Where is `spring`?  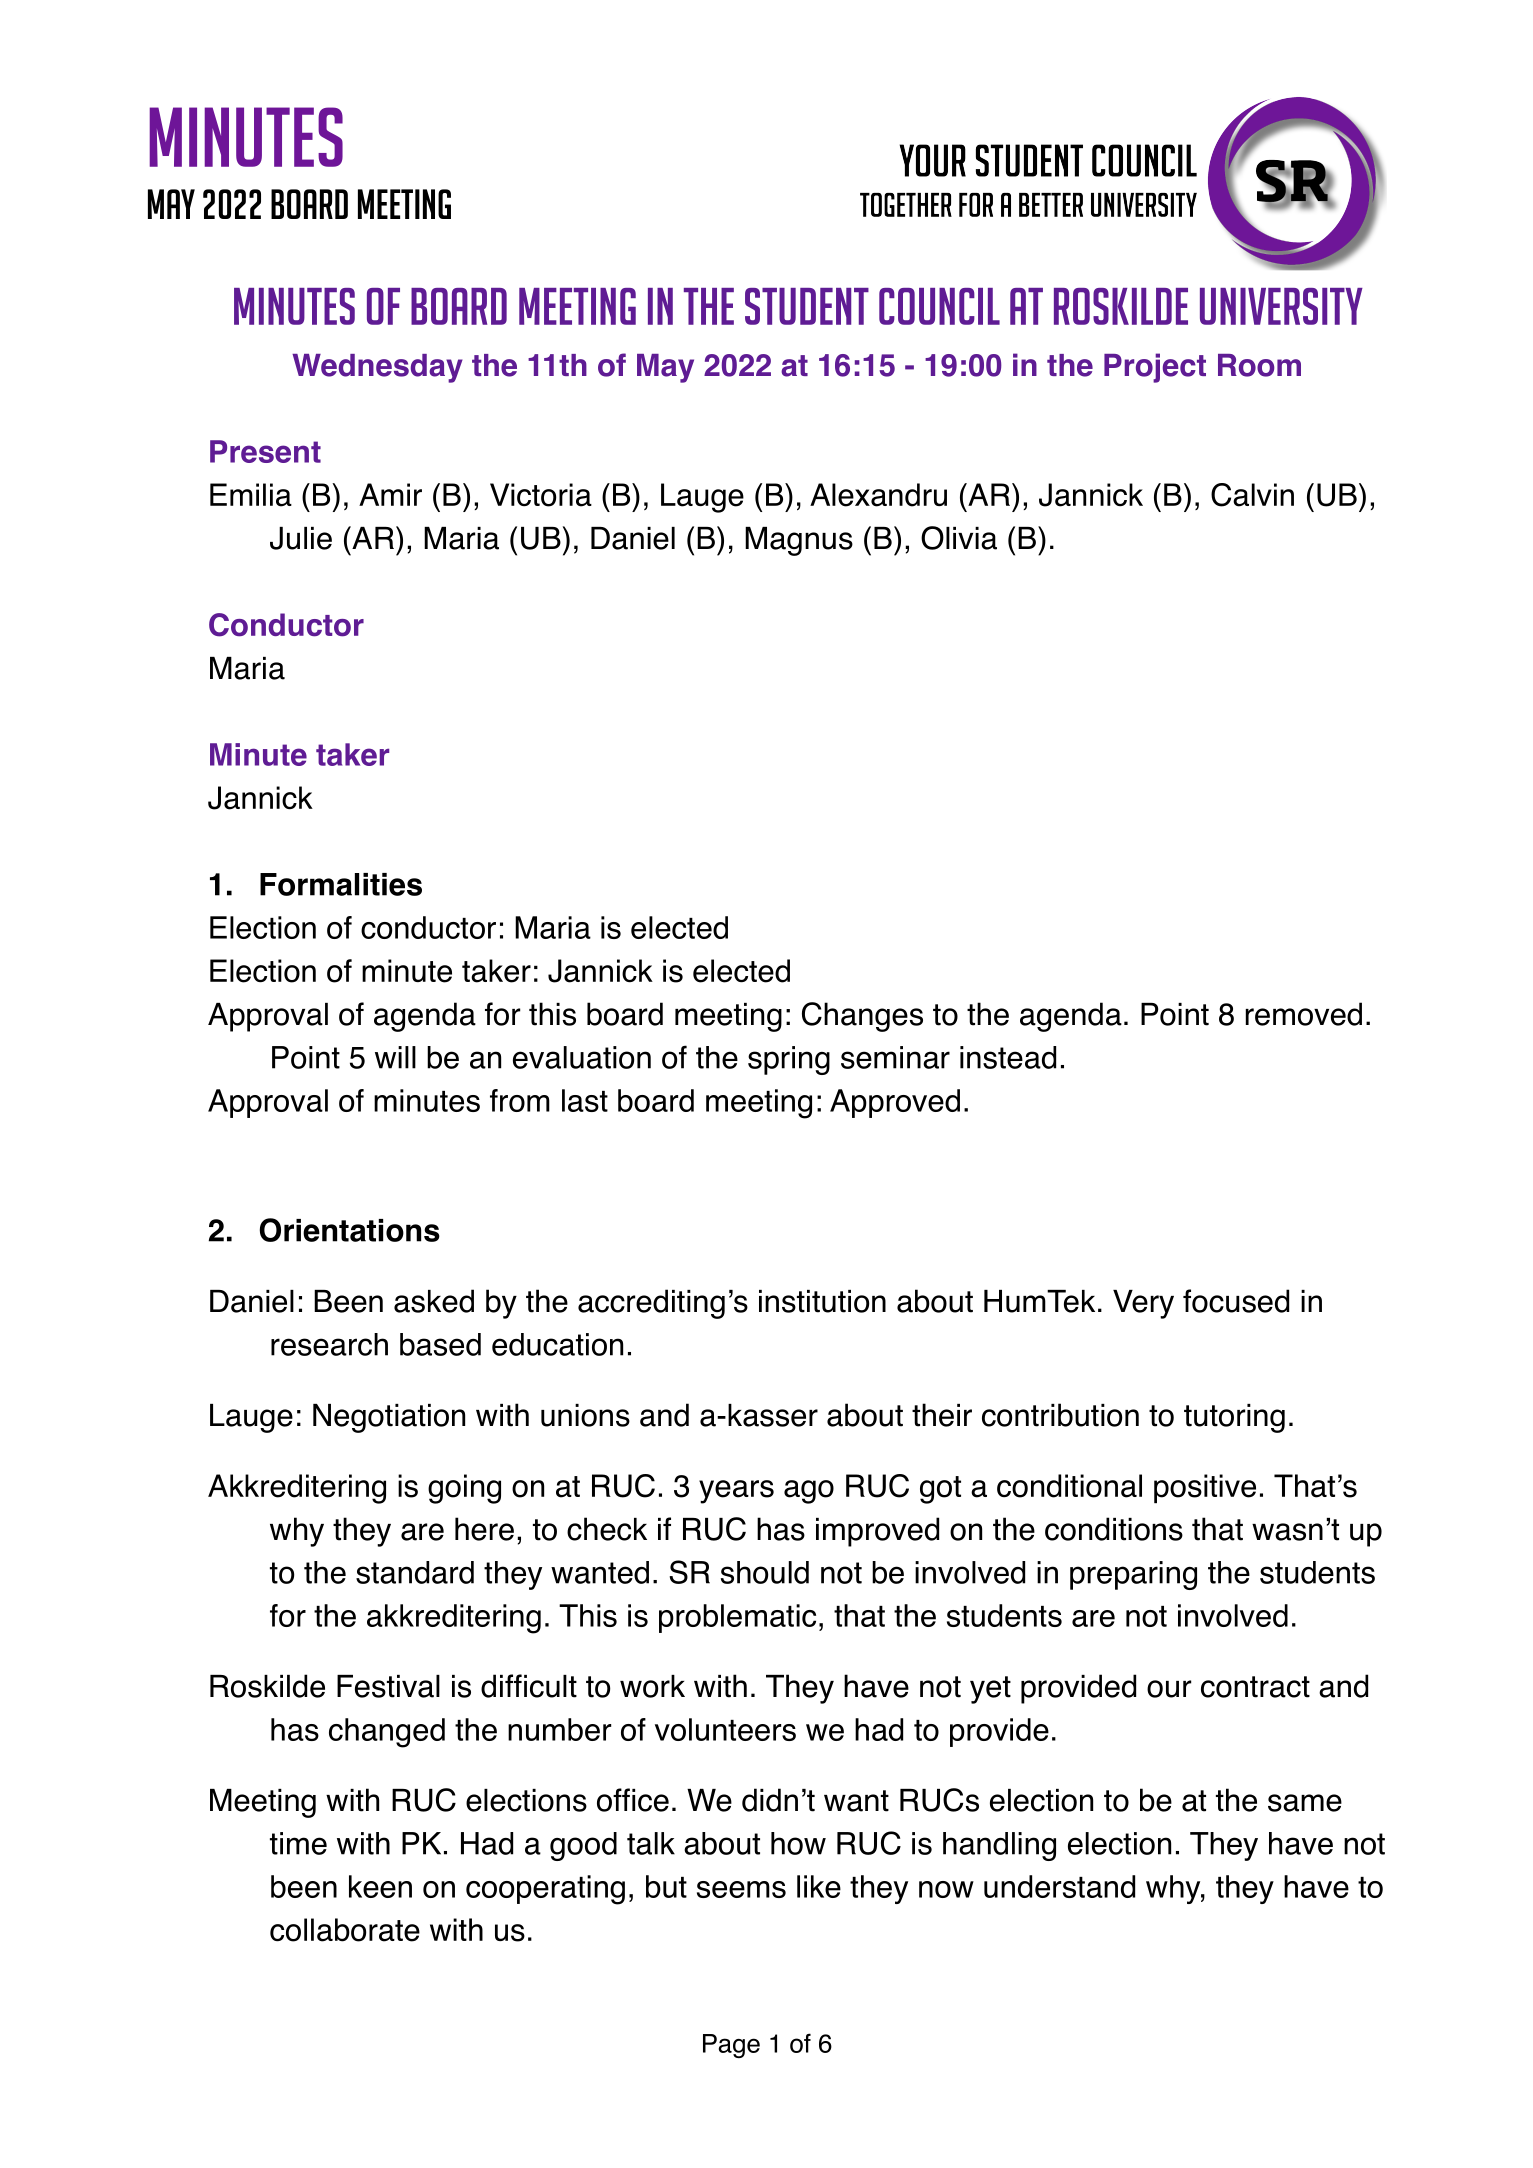 spring is located at coordinates (789, 1060).
